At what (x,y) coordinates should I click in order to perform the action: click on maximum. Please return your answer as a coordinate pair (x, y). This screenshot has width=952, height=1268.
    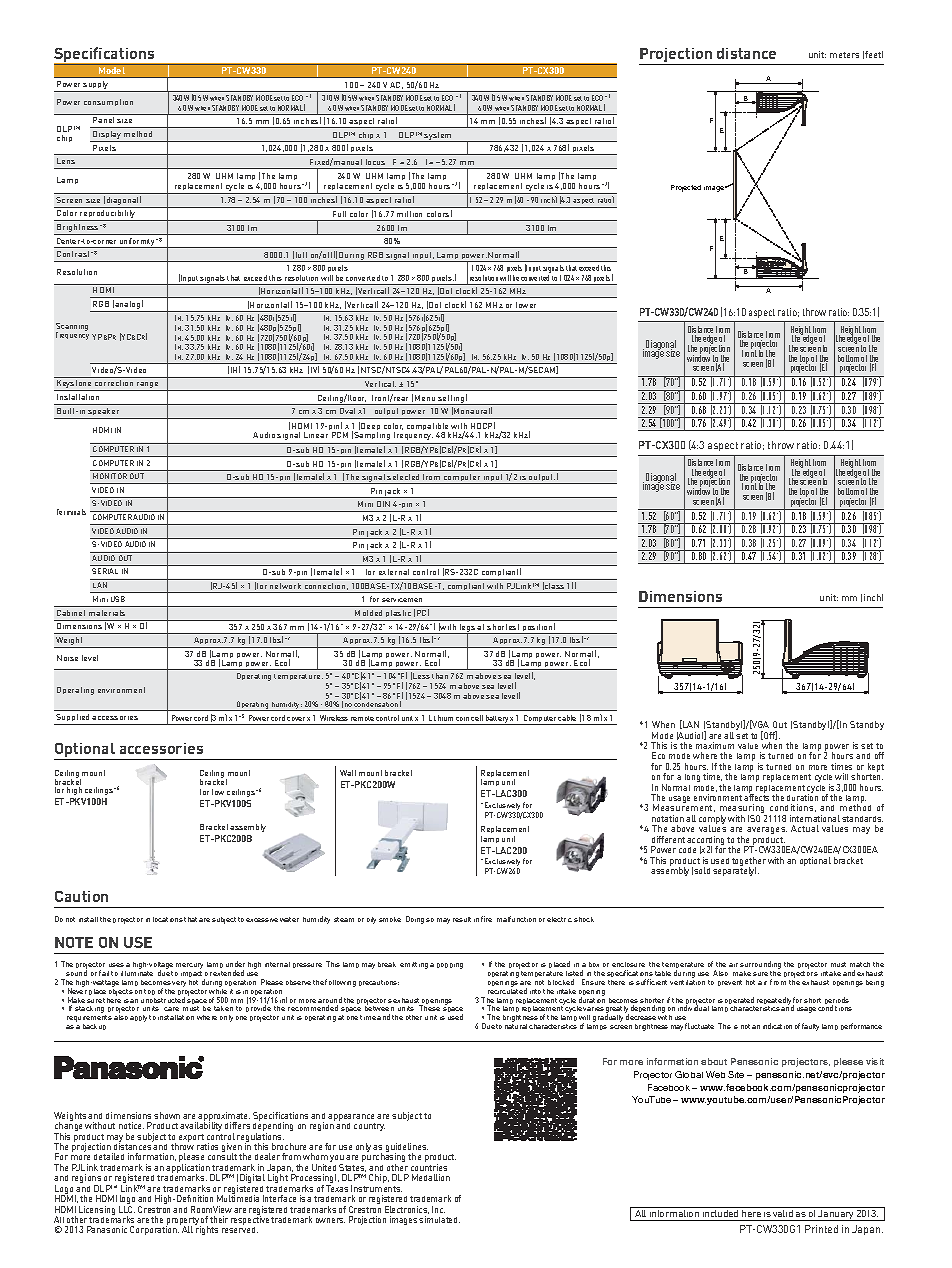
    Looking at the image, I should click on (715, 745).
